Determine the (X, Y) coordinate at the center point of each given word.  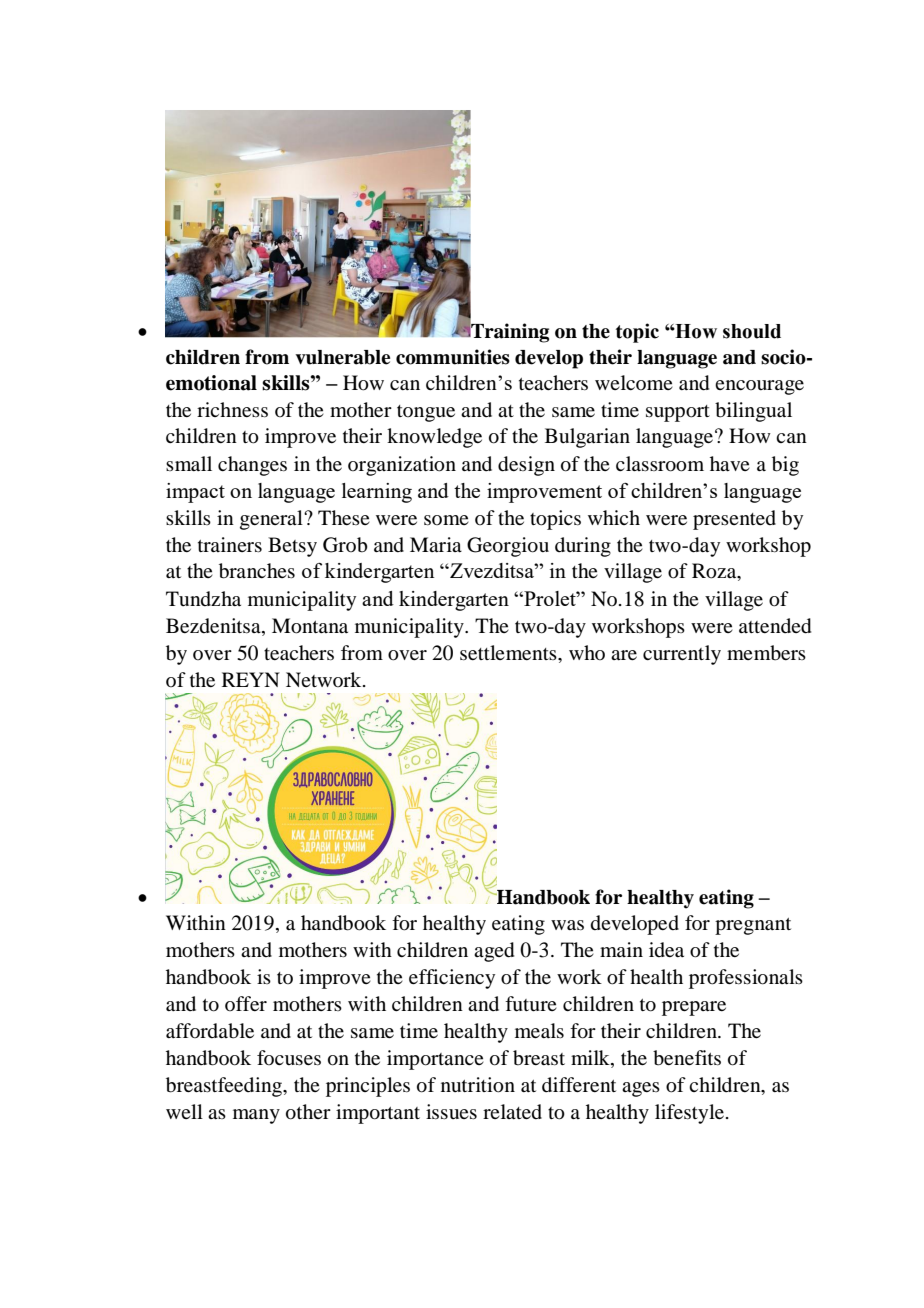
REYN (251, 679)
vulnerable (342, 357)
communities (453, 357)
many (256, 1116)
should (752, 331)
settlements (509, 652)
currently (682, 655)
